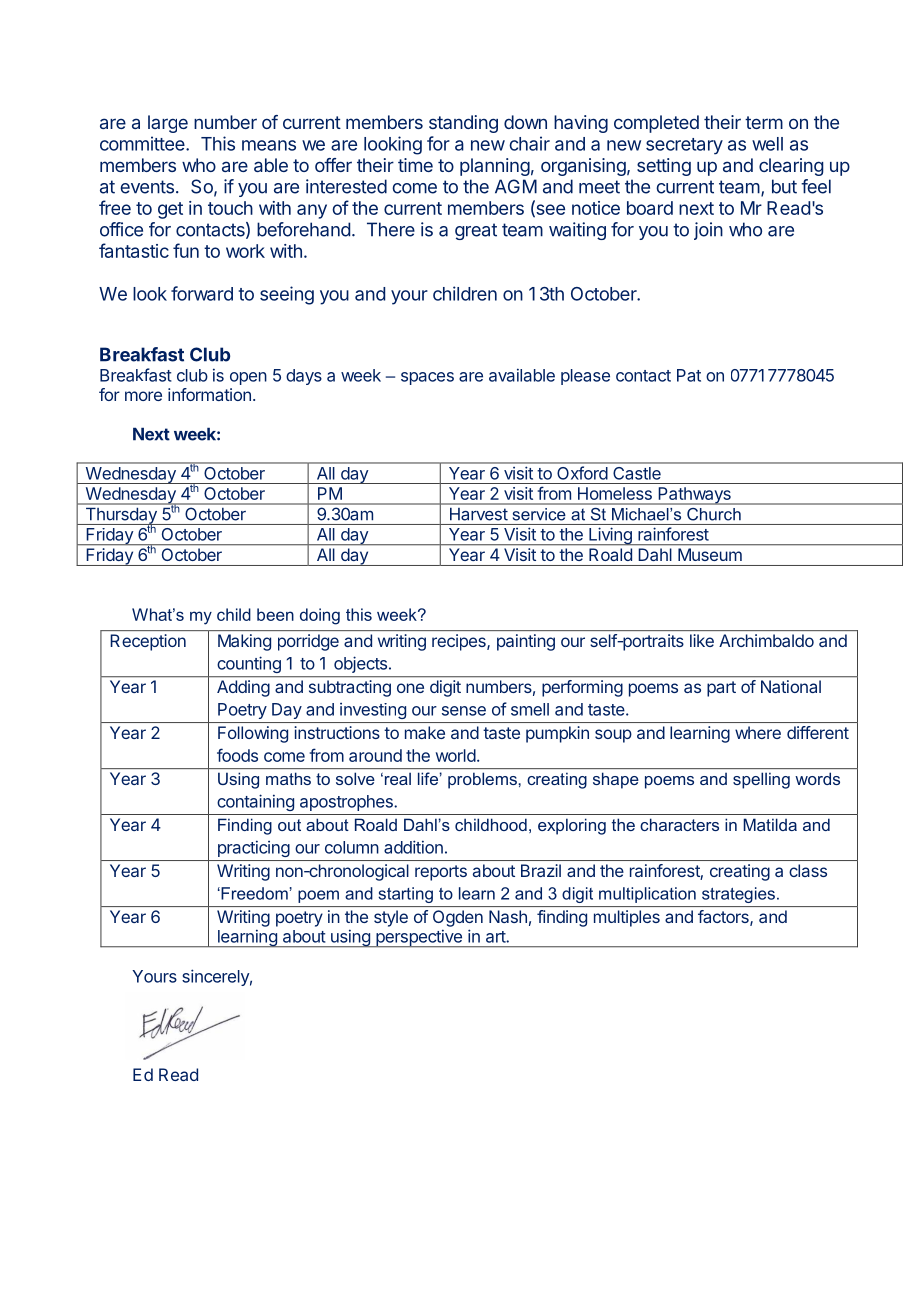 The height and width of the screenshot is (1308, 924). What do you see at coordinates (254, 849) in the screenshot?
I see `practicing` at bounding box center [254, 849].
